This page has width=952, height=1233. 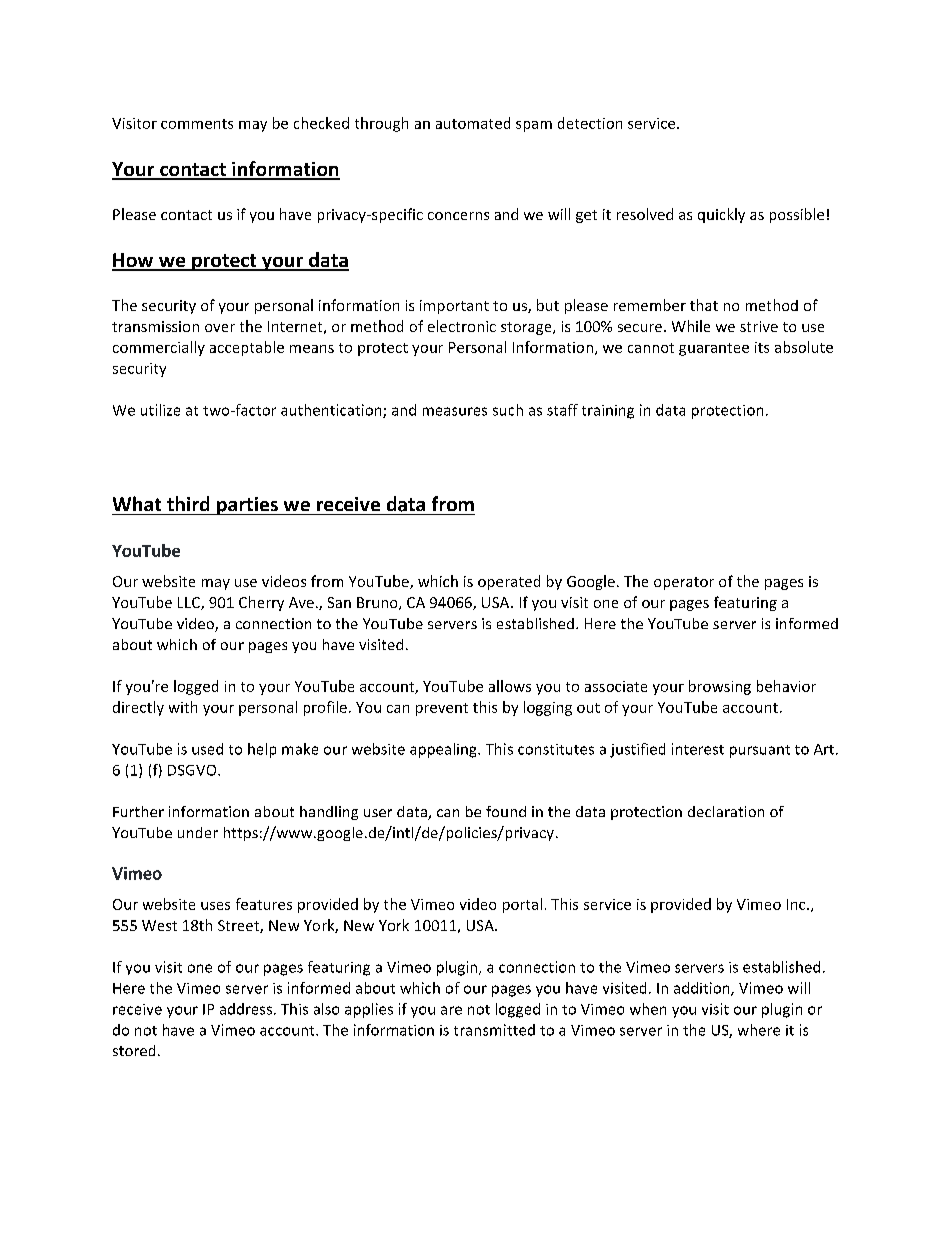 I want to click on address, so click(x=247, y=1009).
